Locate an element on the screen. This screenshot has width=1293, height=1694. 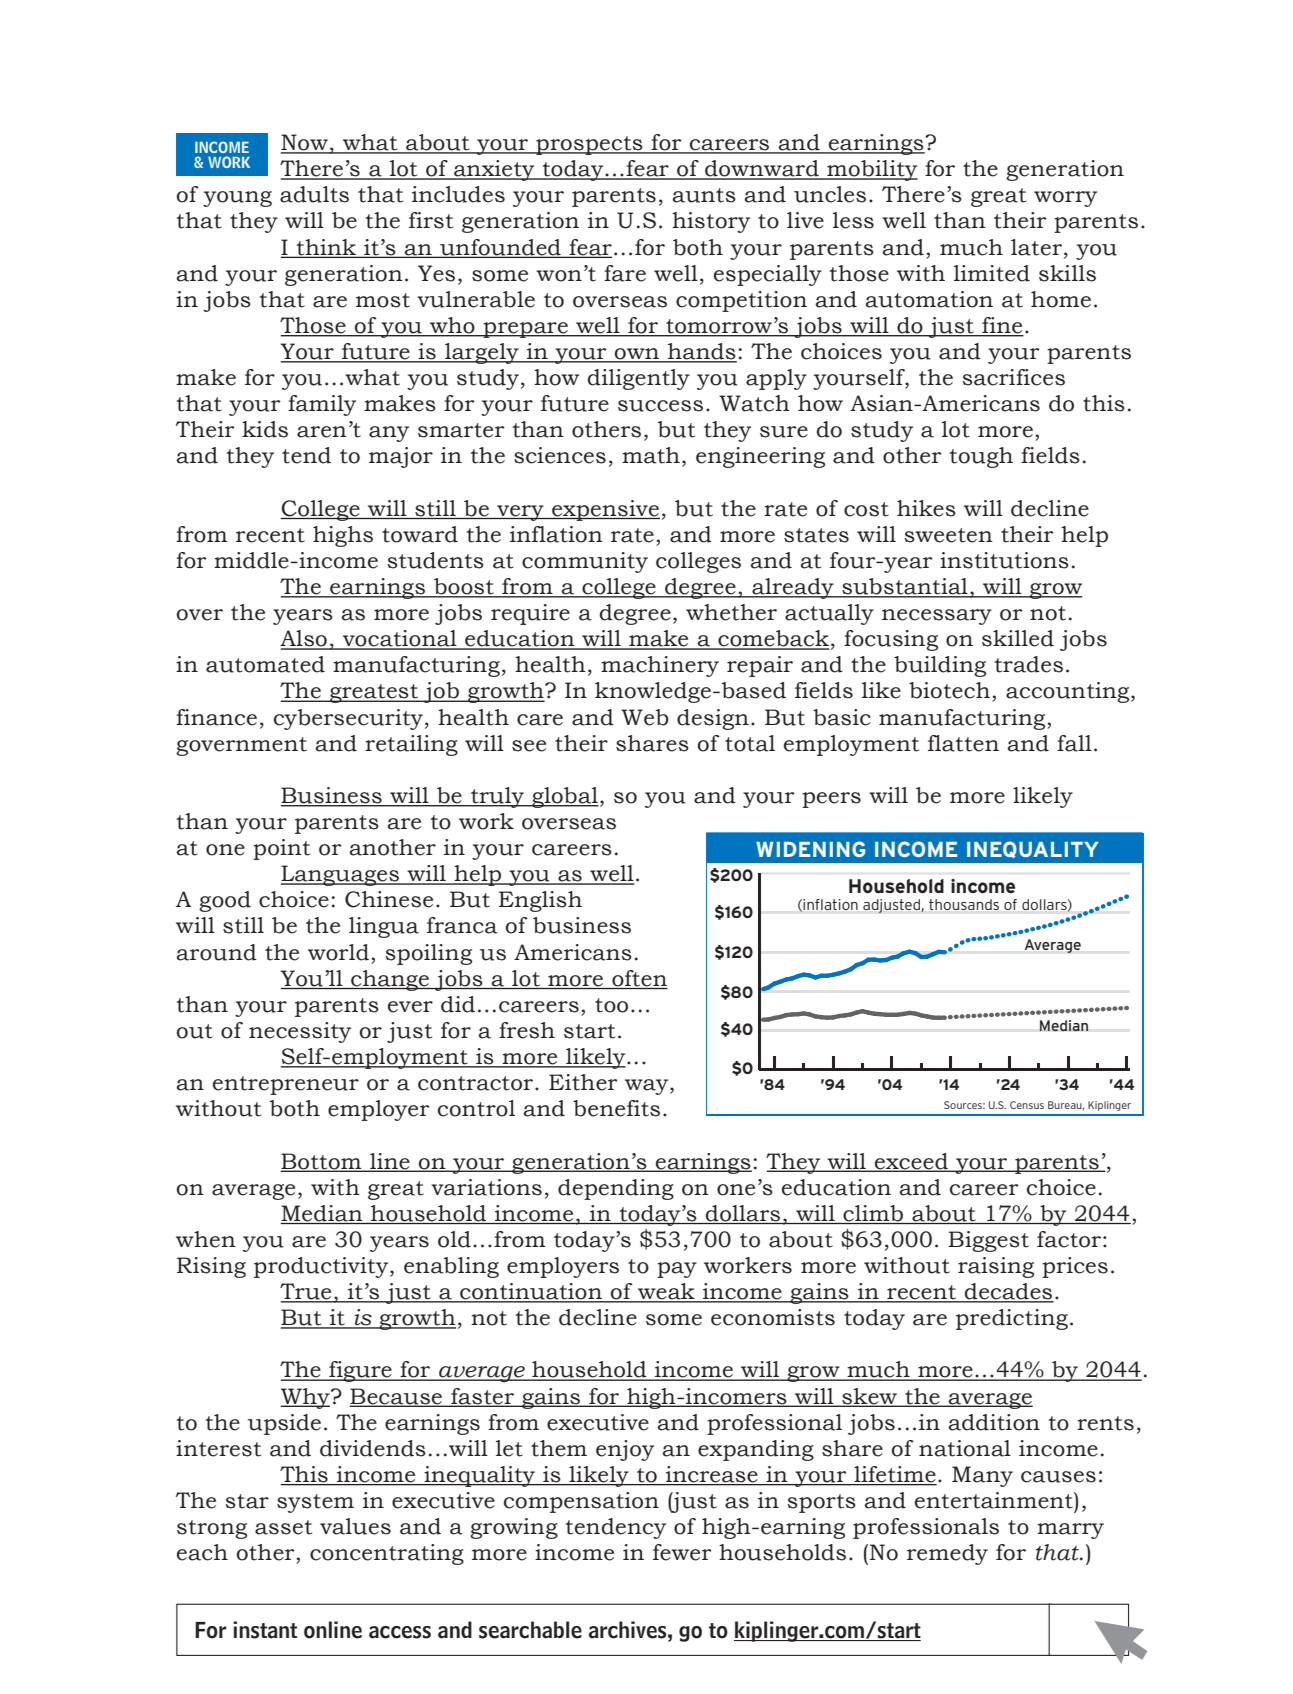
Census is located at coordinates (1027, 1105).
